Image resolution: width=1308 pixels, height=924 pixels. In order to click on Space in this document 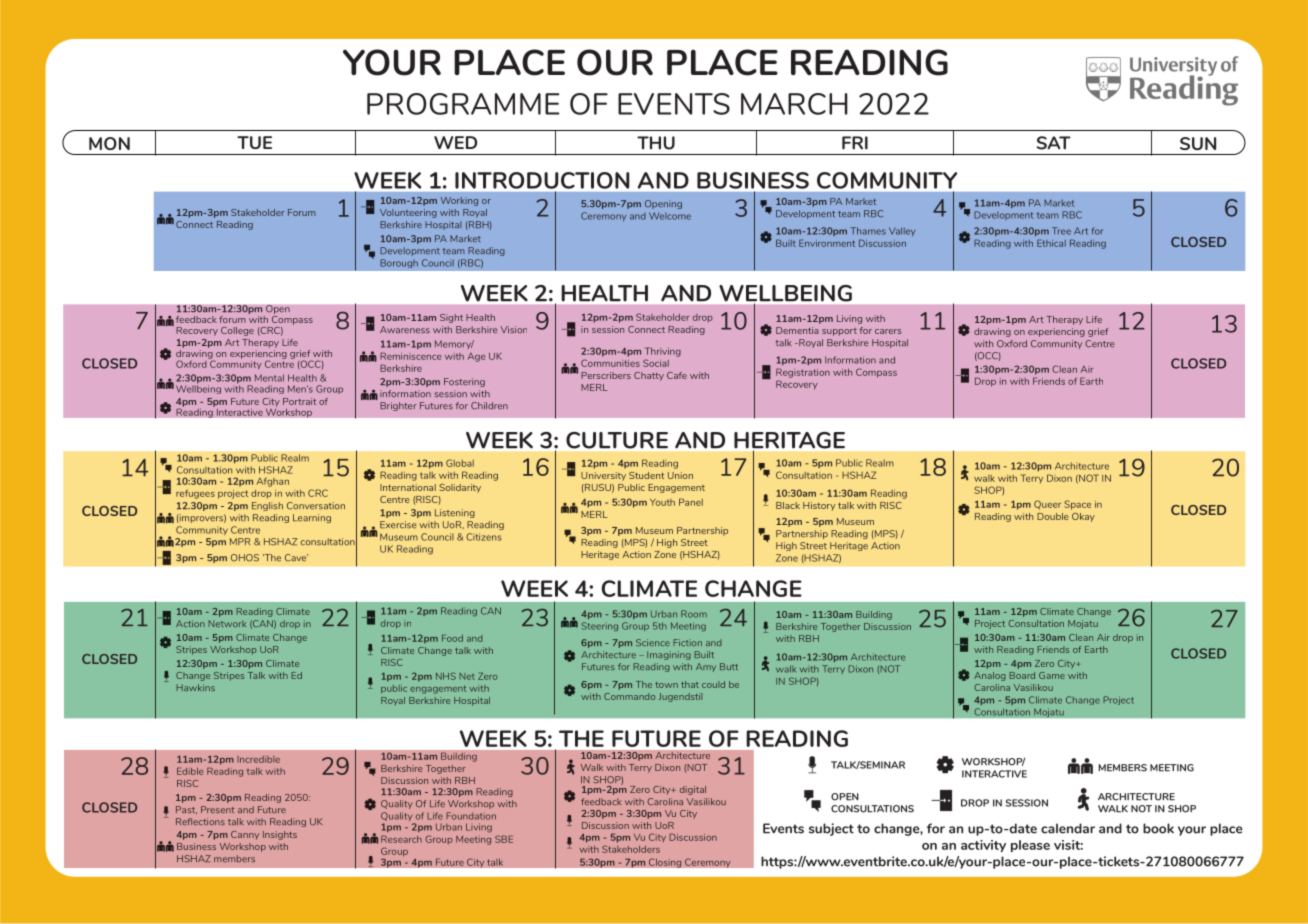, I will do `click(1077, 505)`.
